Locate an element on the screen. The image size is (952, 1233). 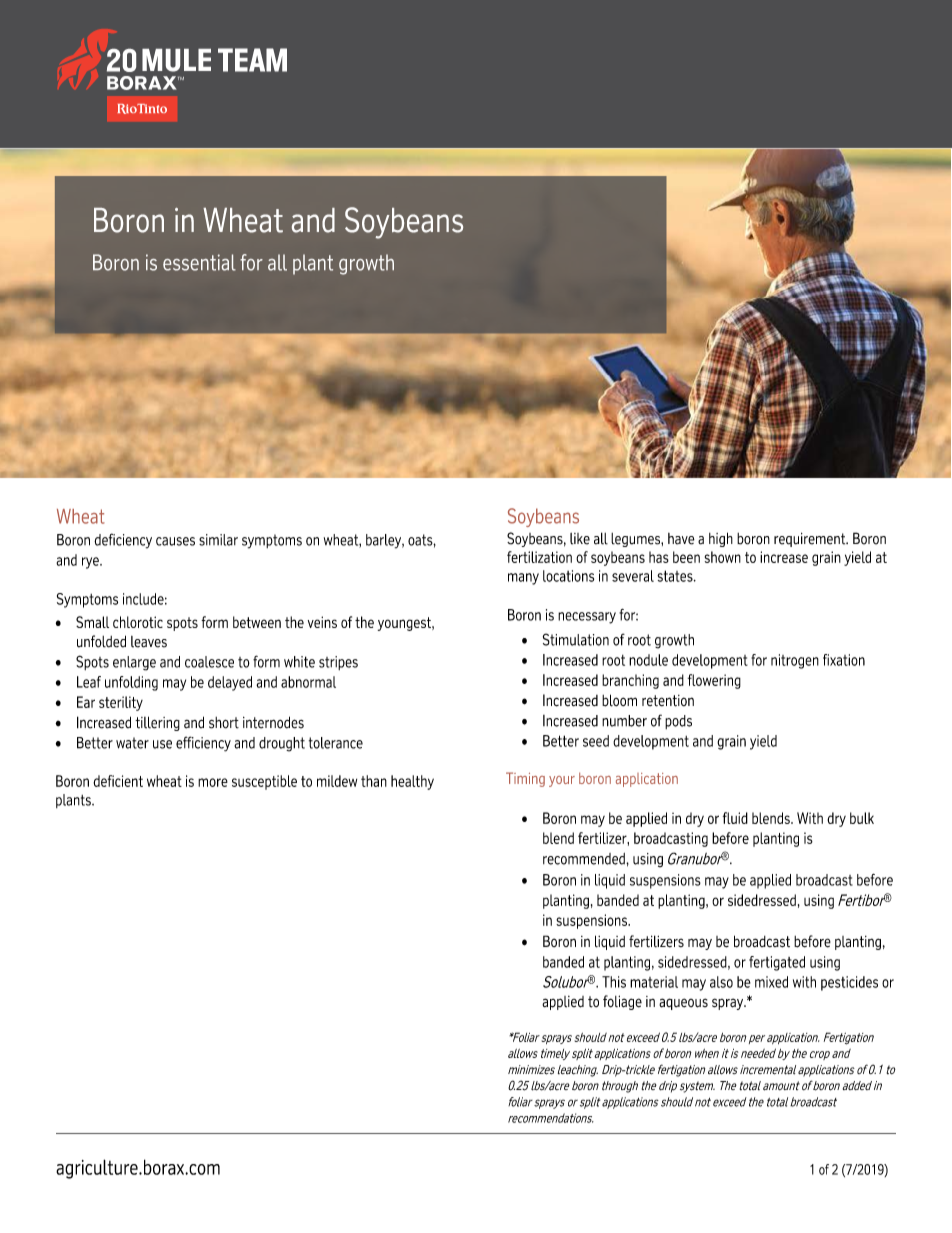
mixed is located at coordinates (771, 982).
